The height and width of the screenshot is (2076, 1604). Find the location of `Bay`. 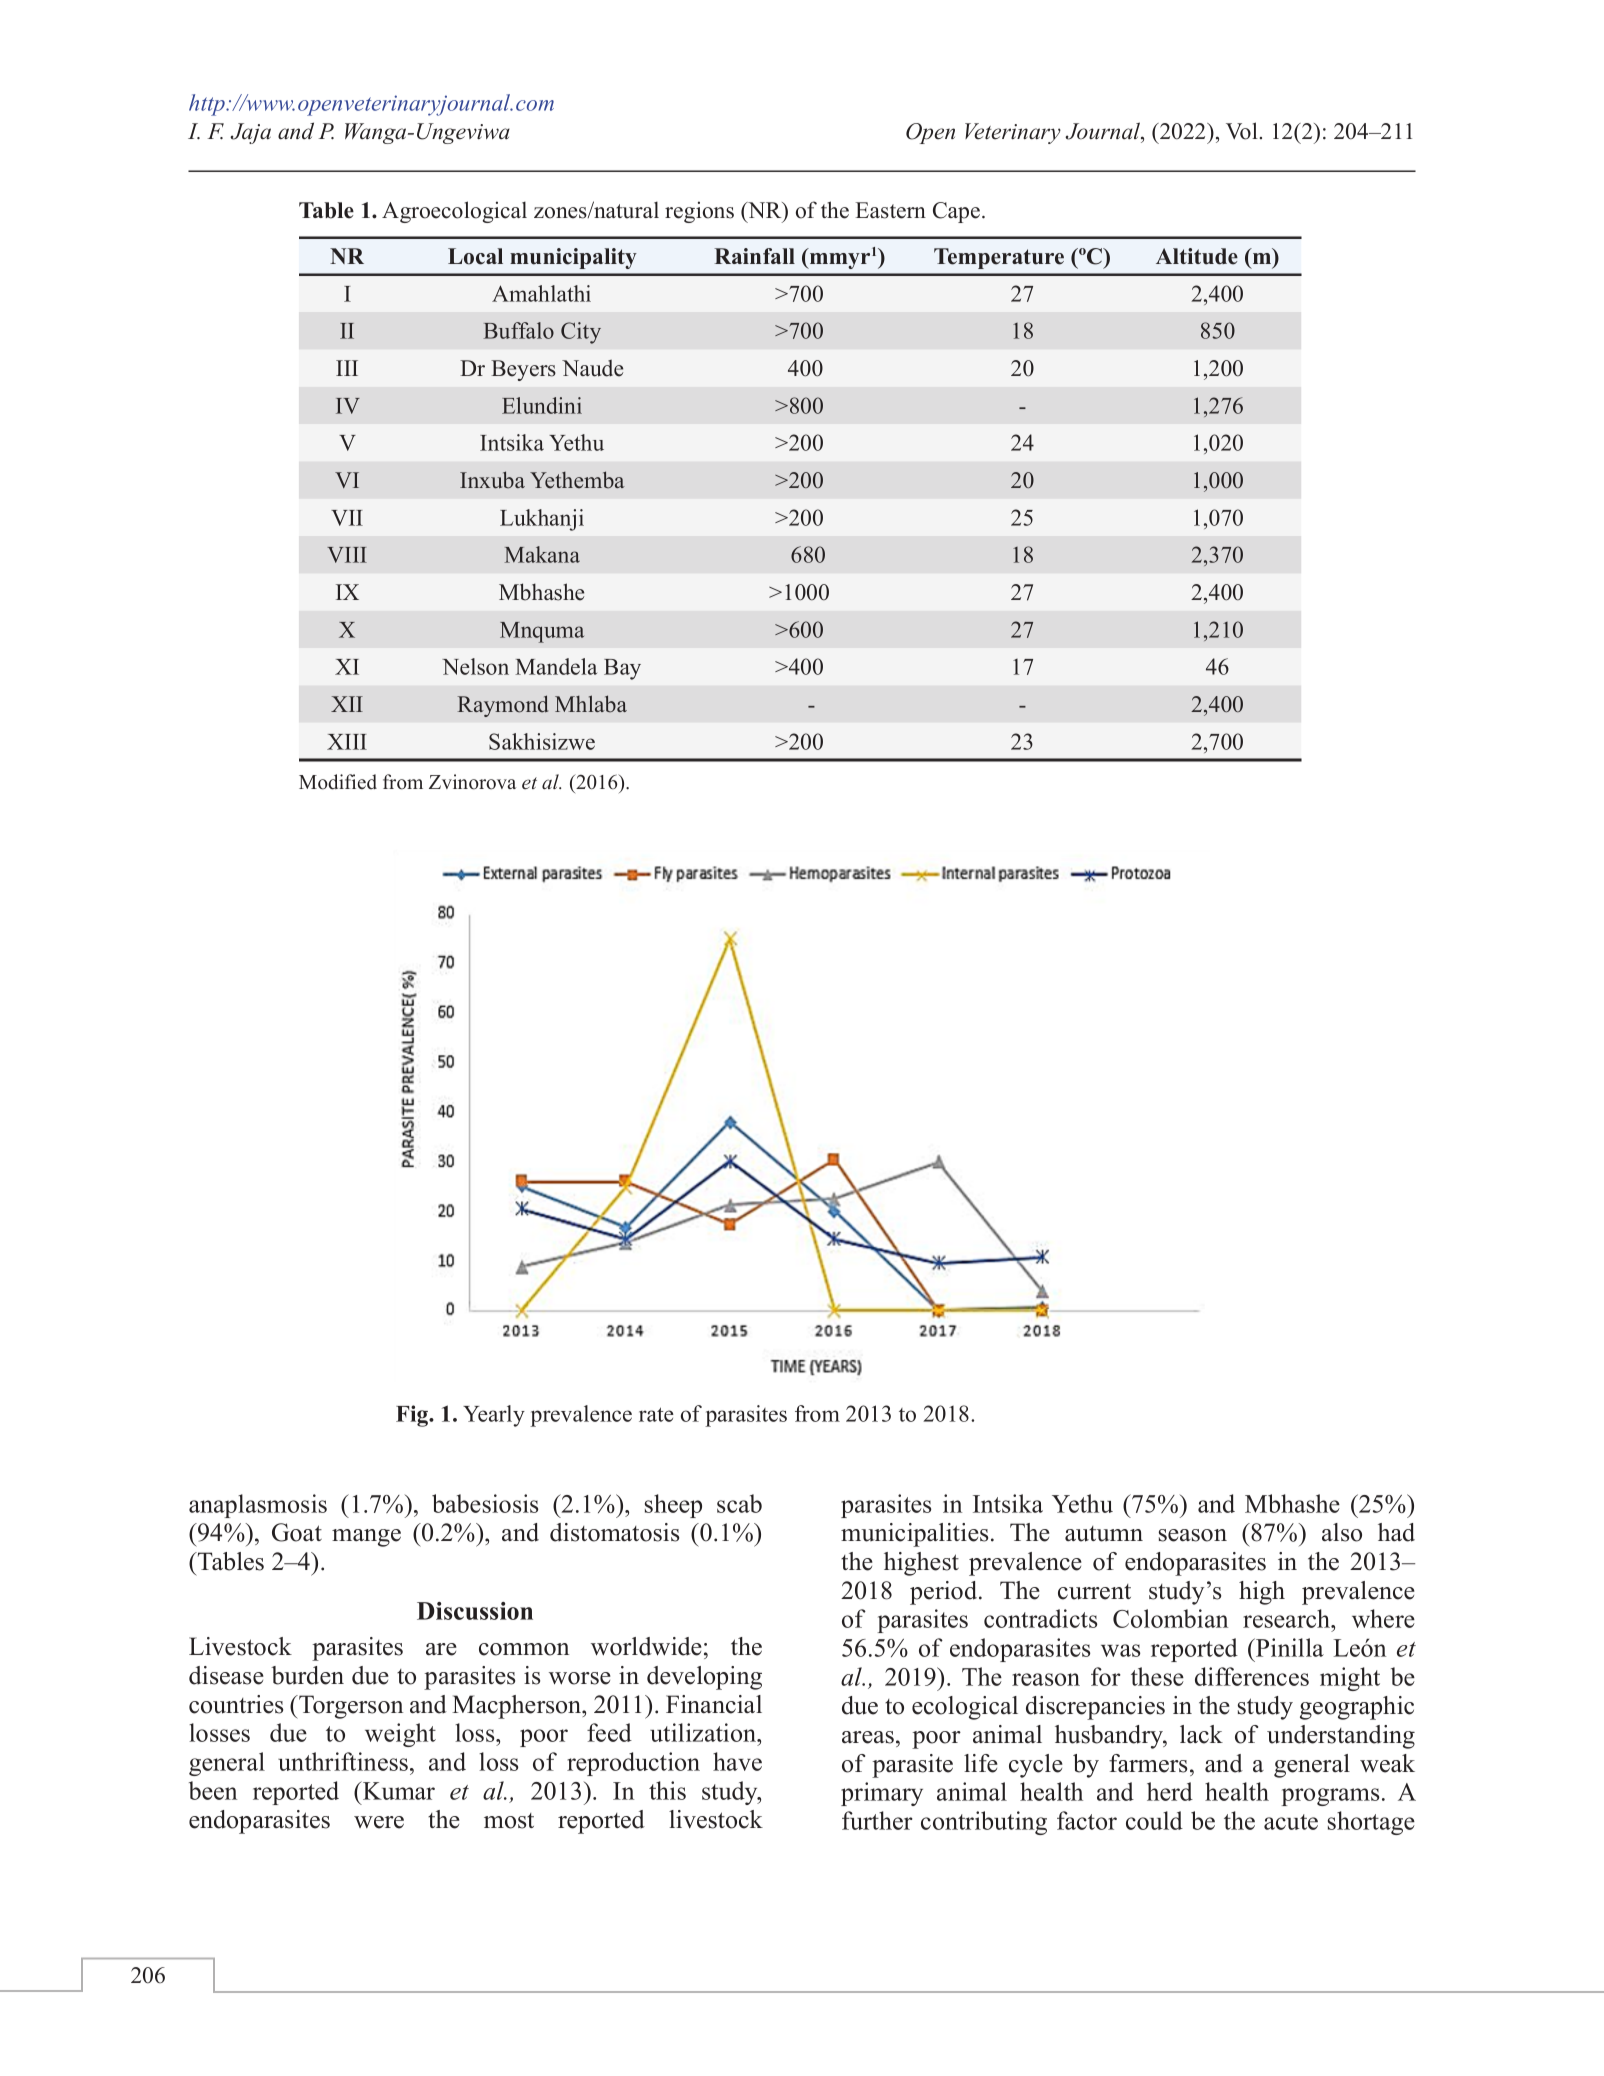

Bay is located at coordinates (622, 669).
